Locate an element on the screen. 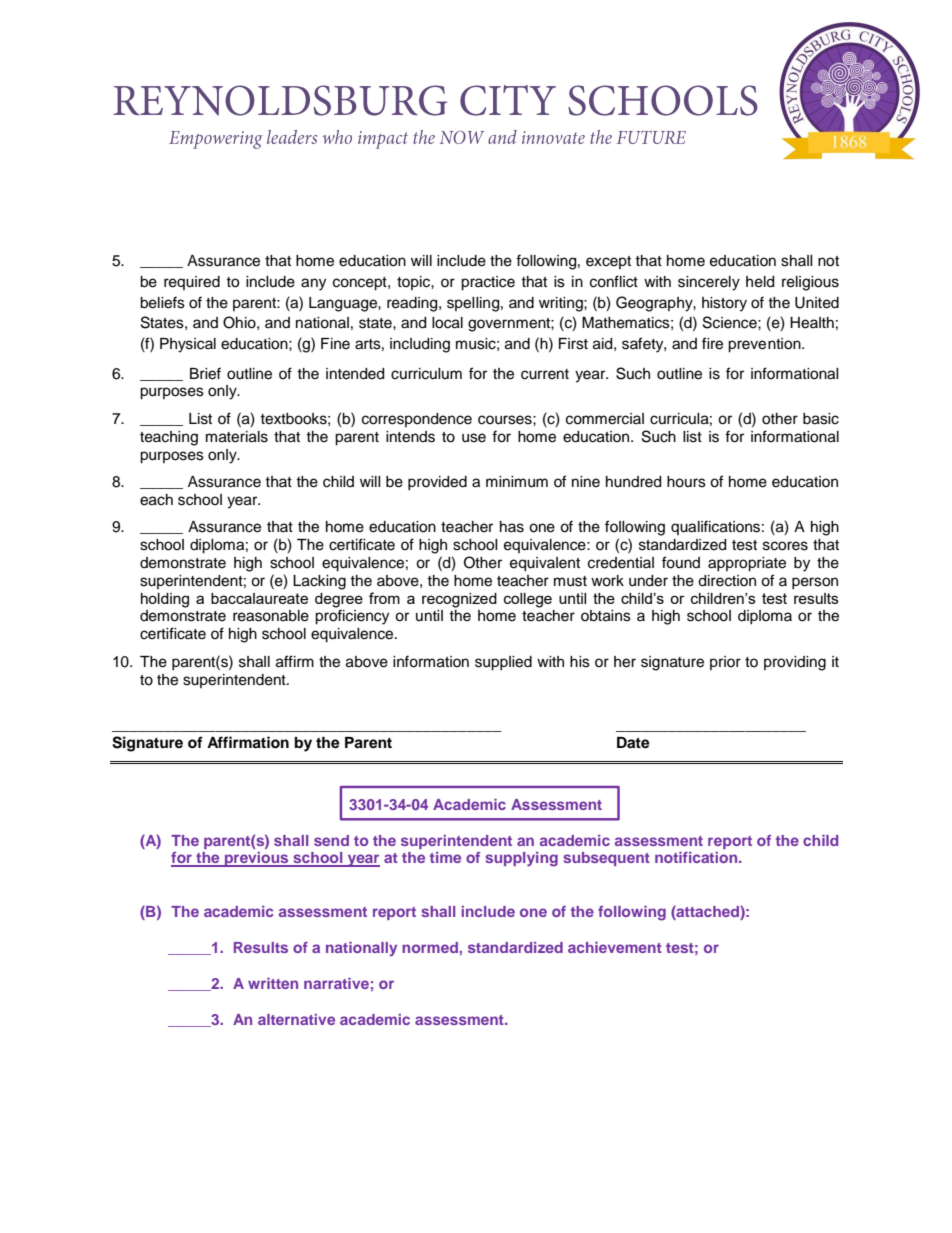 This screenshot has height=1233, width=952. held is located at coordinates (760, 282).
